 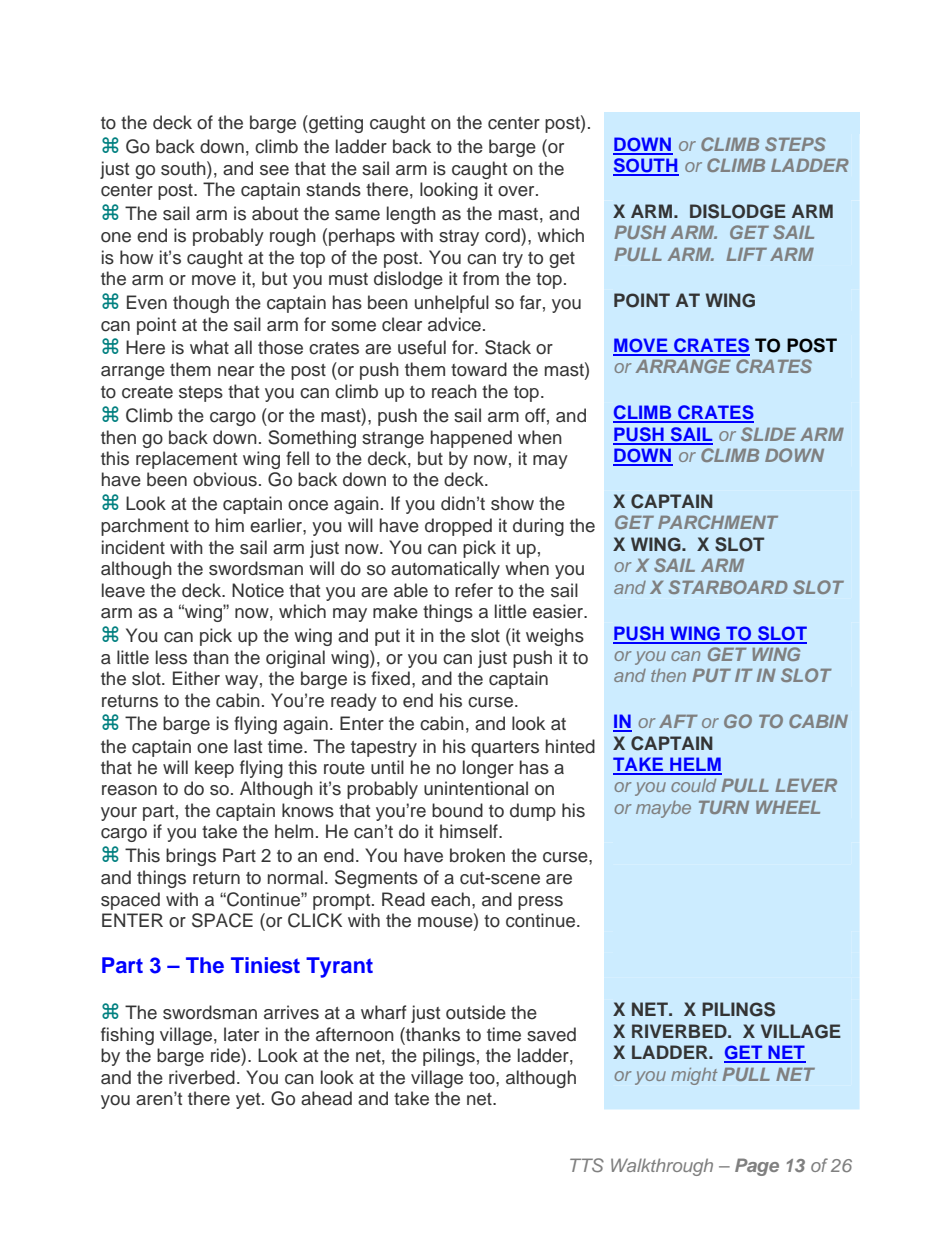 What do you see at coordinates (693, 785) in the screenshot?
I see `could` at bounding box center [693, 785].
